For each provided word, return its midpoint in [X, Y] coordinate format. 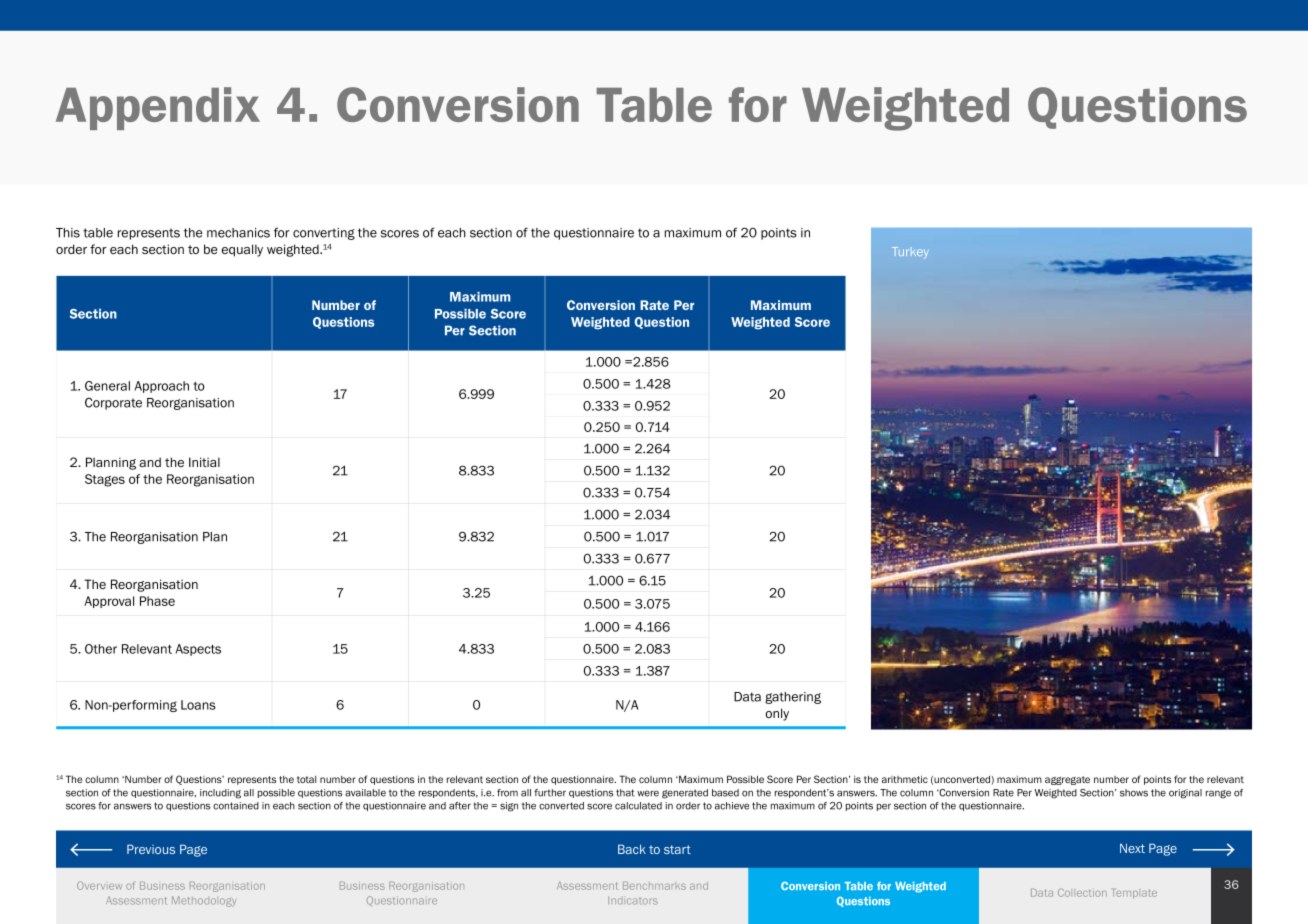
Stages [105, 480]
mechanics [238, 233]
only [777, 714]
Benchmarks [654, 886]
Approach [162, 387]
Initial [204, 462]
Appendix [158, 108]
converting [324, 234]
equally [242, 250]
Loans [198, 705]
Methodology [204, 901]
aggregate [1067, 780]
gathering [793, 698]
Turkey [910, 253]
